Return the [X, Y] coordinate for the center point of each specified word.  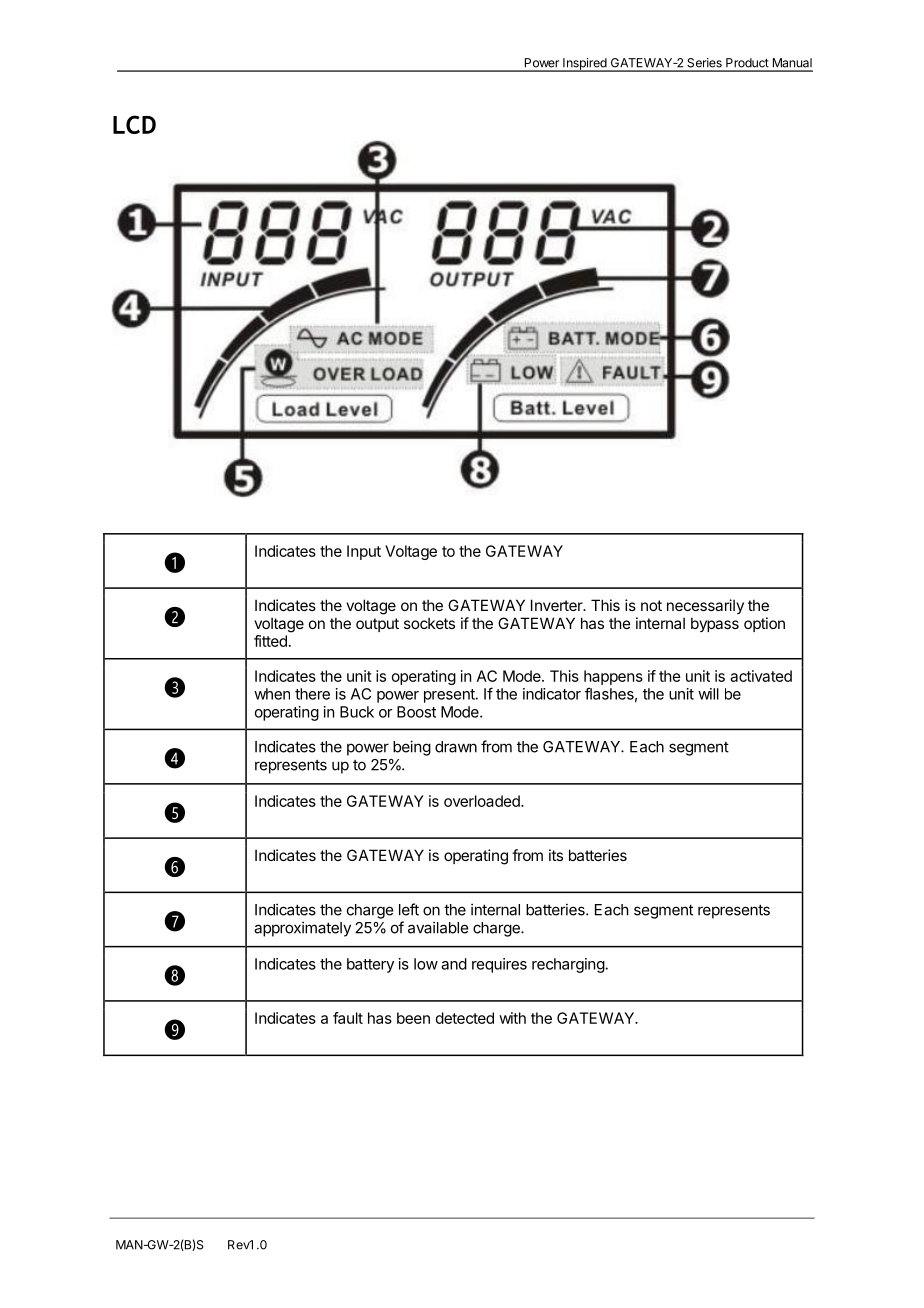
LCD [134, 124]
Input [364, 552]
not [651, 605]
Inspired [584, 65]
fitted [270, 641]
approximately [302, 929]
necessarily [705, 606]
